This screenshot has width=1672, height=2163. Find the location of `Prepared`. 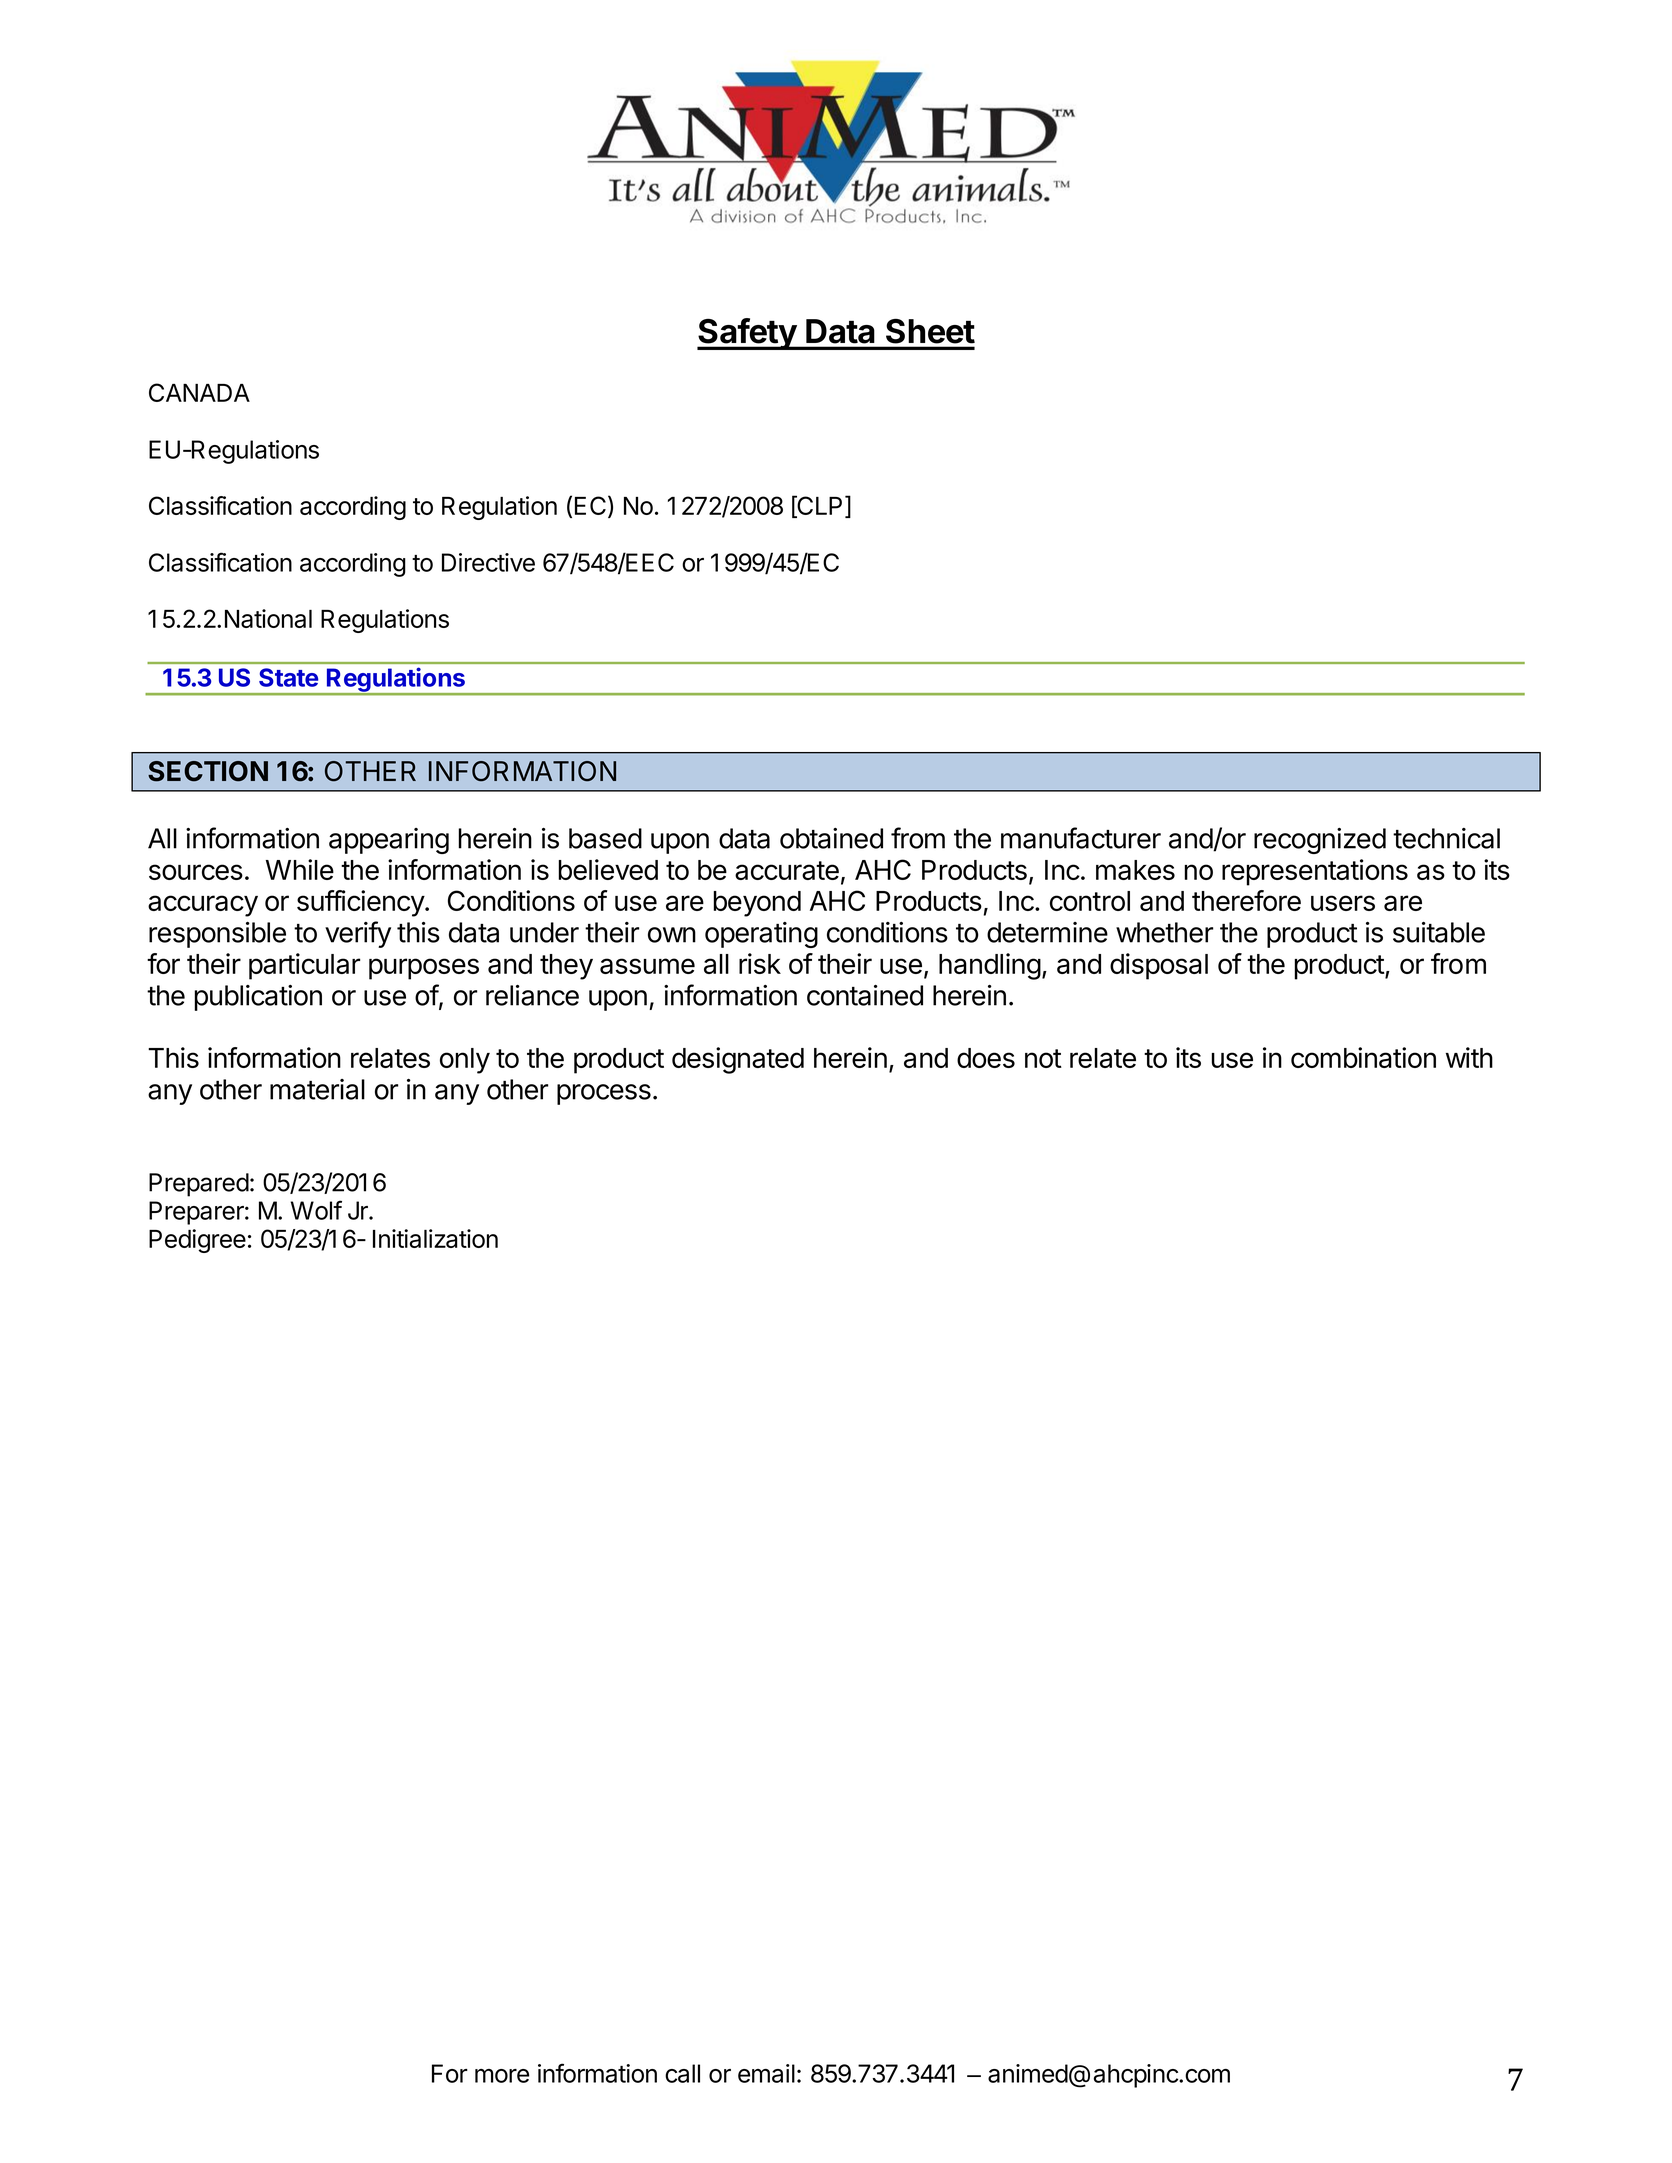

Prepared is located at coordinates (199, 1185).
